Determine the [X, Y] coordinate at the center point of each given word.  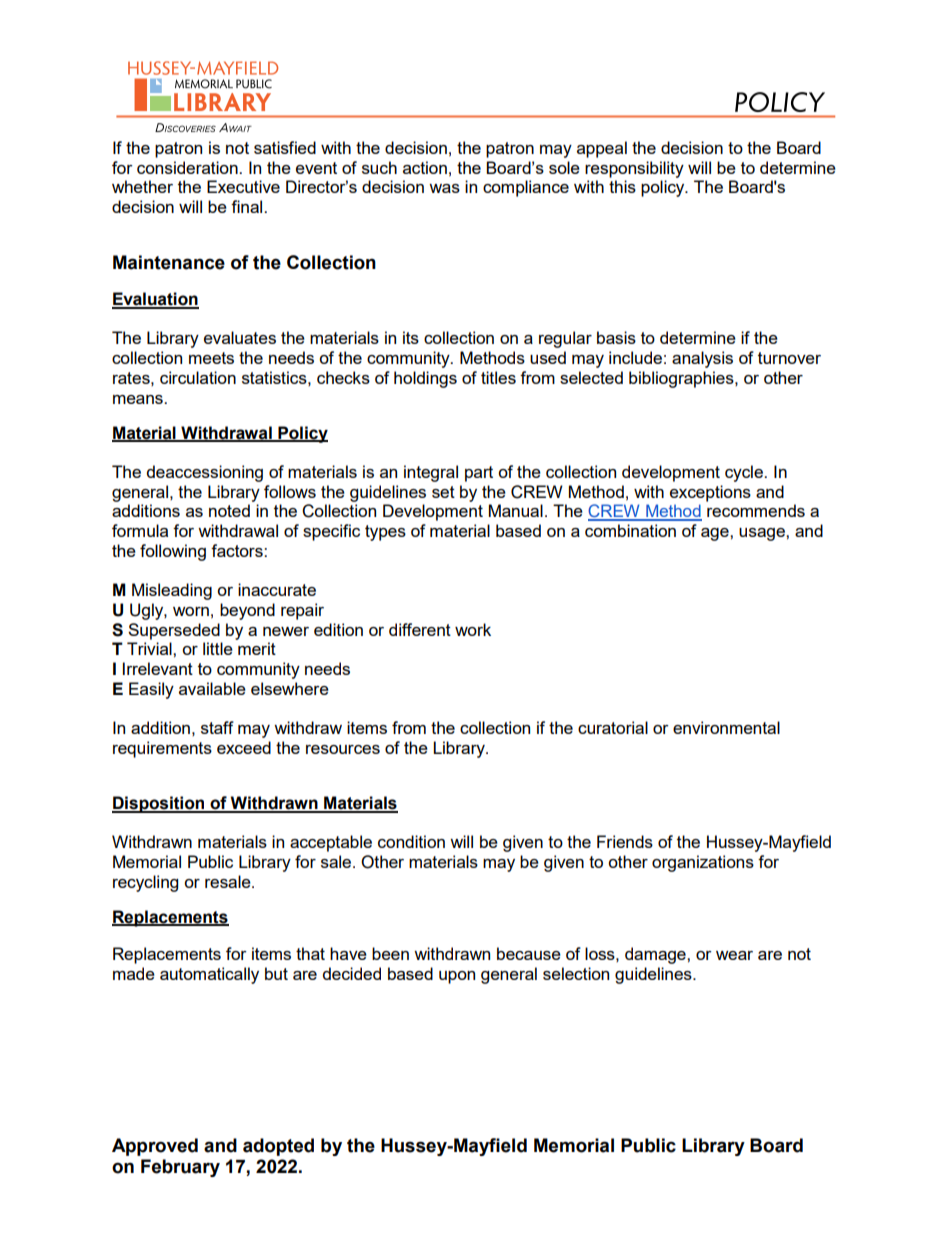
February [180, 1168]
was [444, 188]
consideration [188, 167]
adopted [278, 1147]
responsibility [634, 169]
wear [734, 955]
